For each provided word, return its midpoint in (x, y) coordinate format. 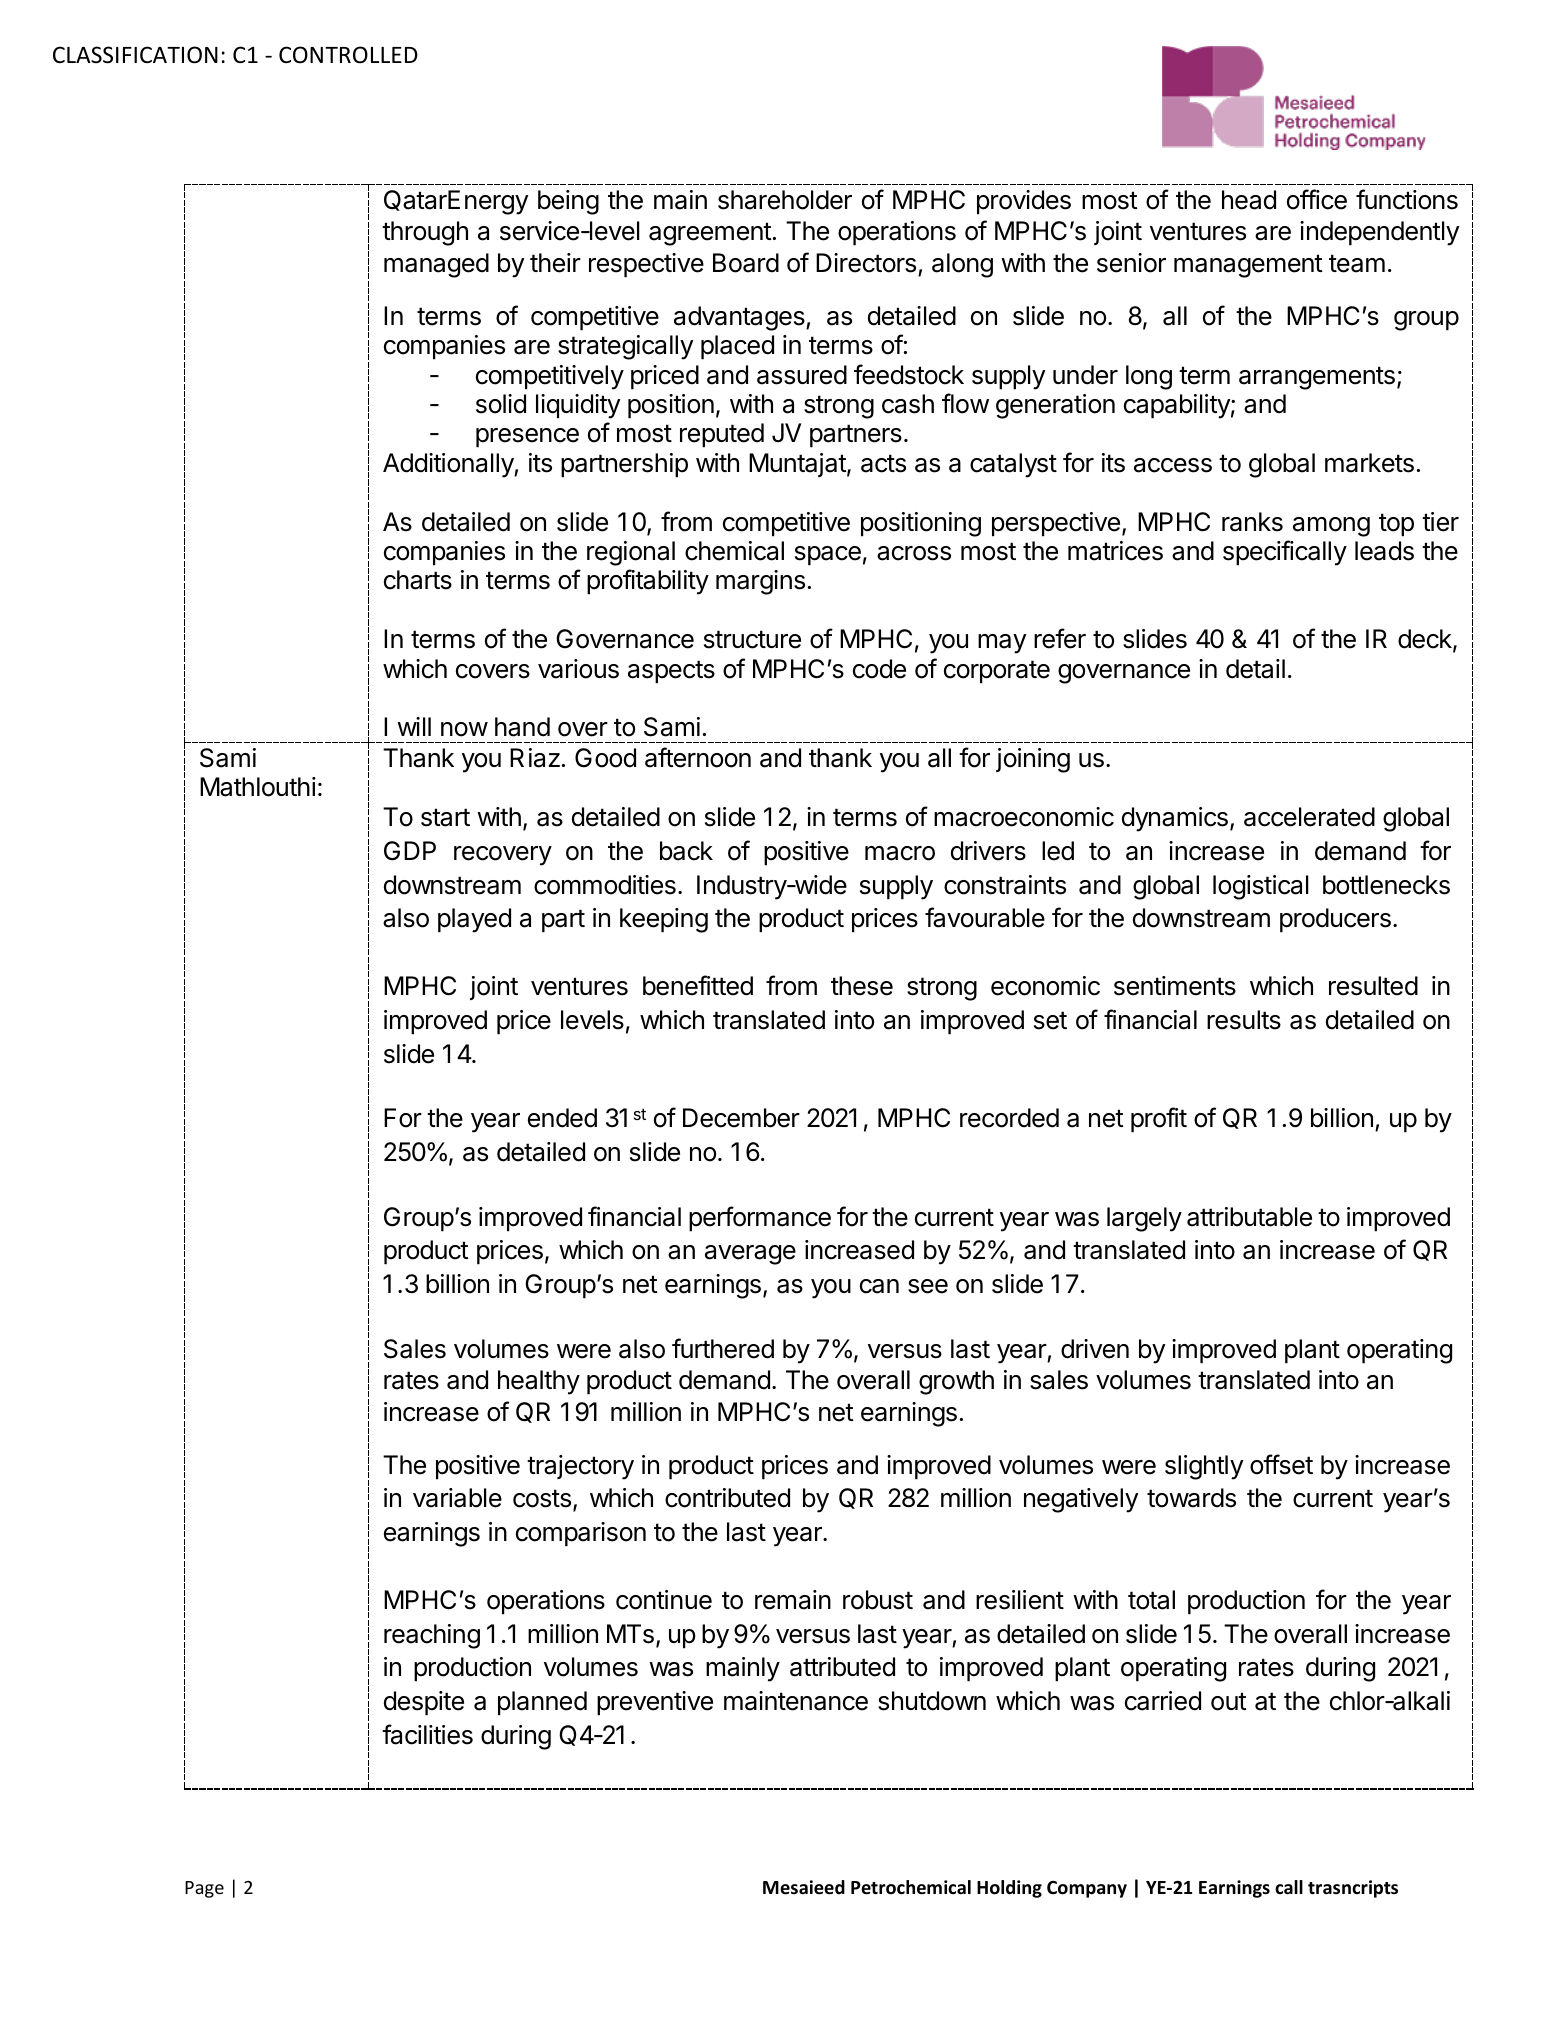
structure (752, 639)
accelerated (1309, 817)
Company (1087, 1889)
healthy (539, 1382)
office (1317, 199)
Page (204, 1889)
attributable (1249, 1217)
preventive (655, 1703)
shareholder (785, 200)
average (750, 1255)
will (414, 726)
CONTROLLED (348, 55)
